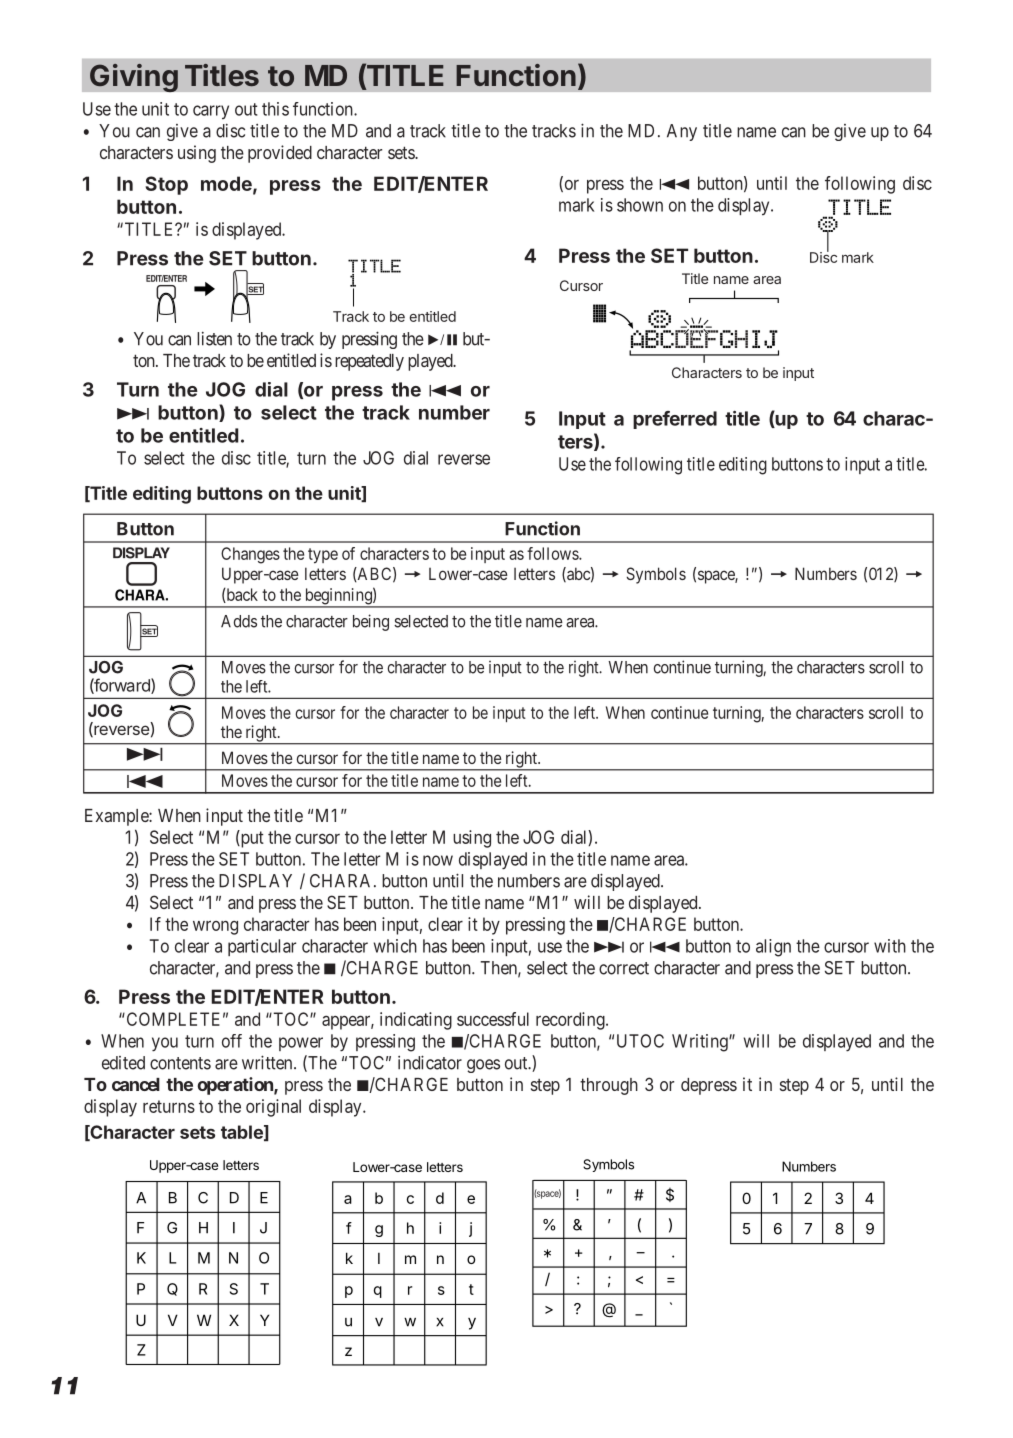 This screenshot has width=1013, height=1438. Describe the element at coordinates (211, 112) in the screenshot. I see `carry` at that location.
